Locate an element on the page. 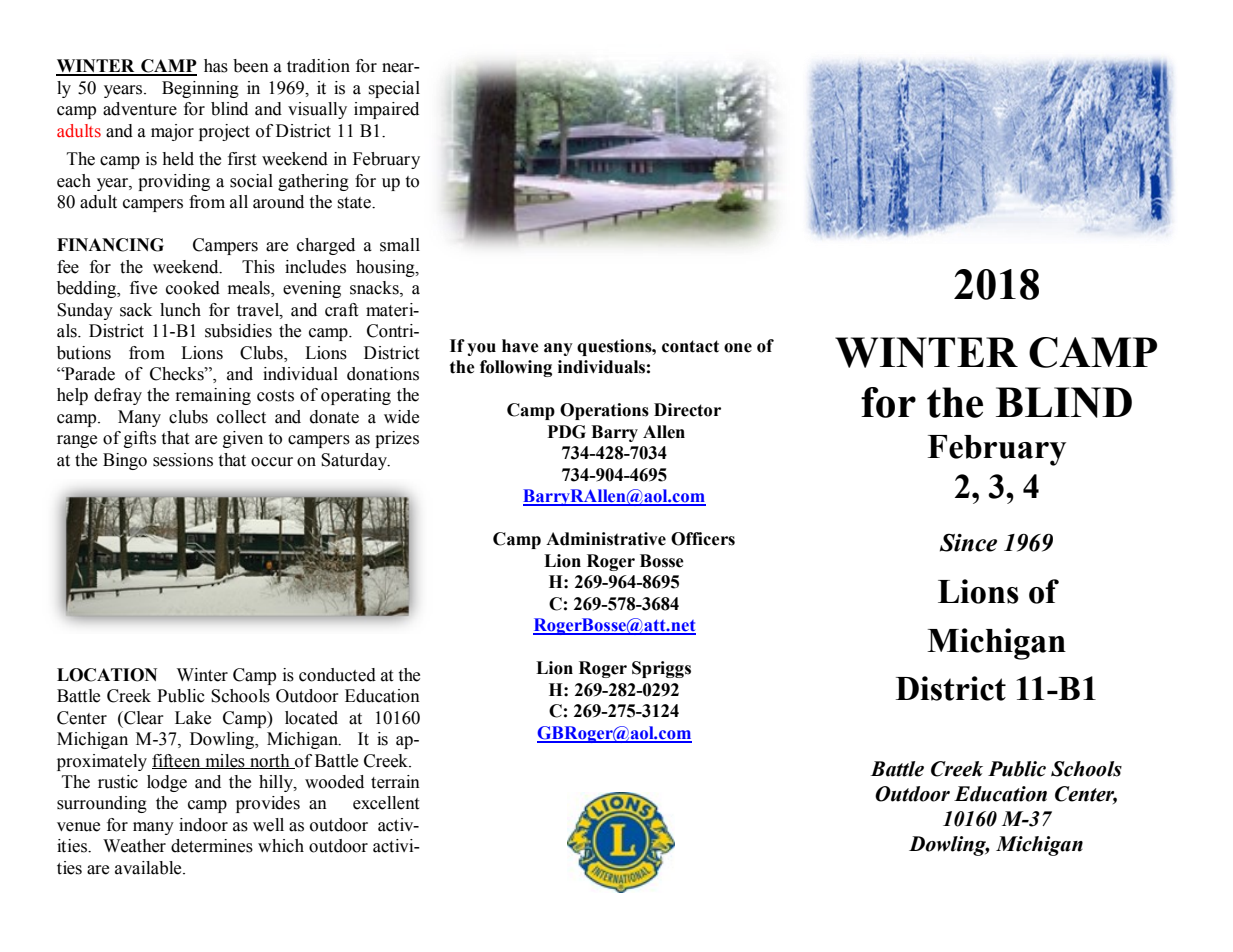  housing is located at coordinates (386, 268).
